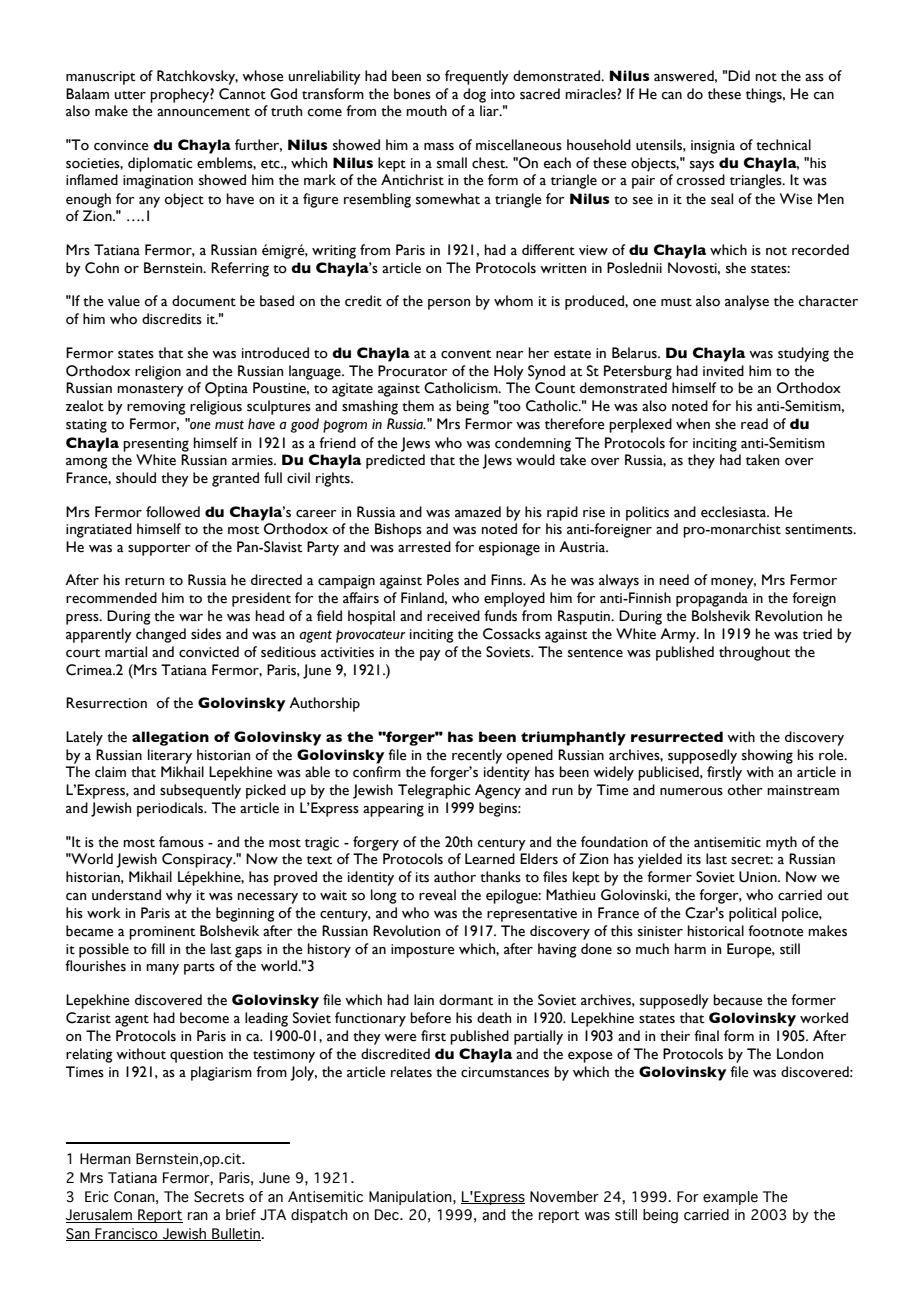  What do you see at coordinates (430, 655) in the page?
I see `pay` at bounding box center [430, 655].
